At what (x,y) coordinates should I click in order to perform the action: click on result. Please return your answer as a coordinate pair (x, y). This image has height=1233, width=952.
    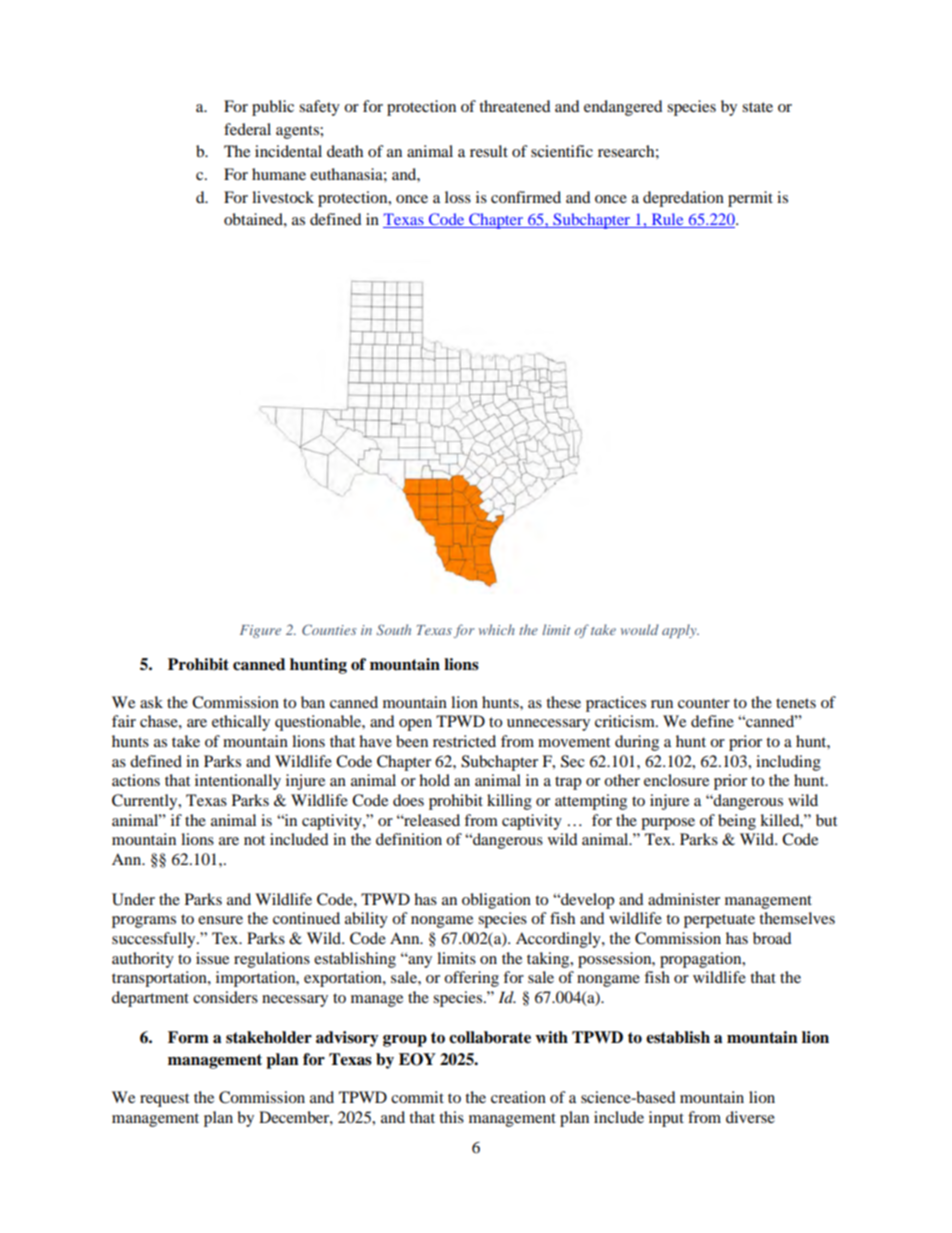
    Looking at the image, I should click on (489, 151).
